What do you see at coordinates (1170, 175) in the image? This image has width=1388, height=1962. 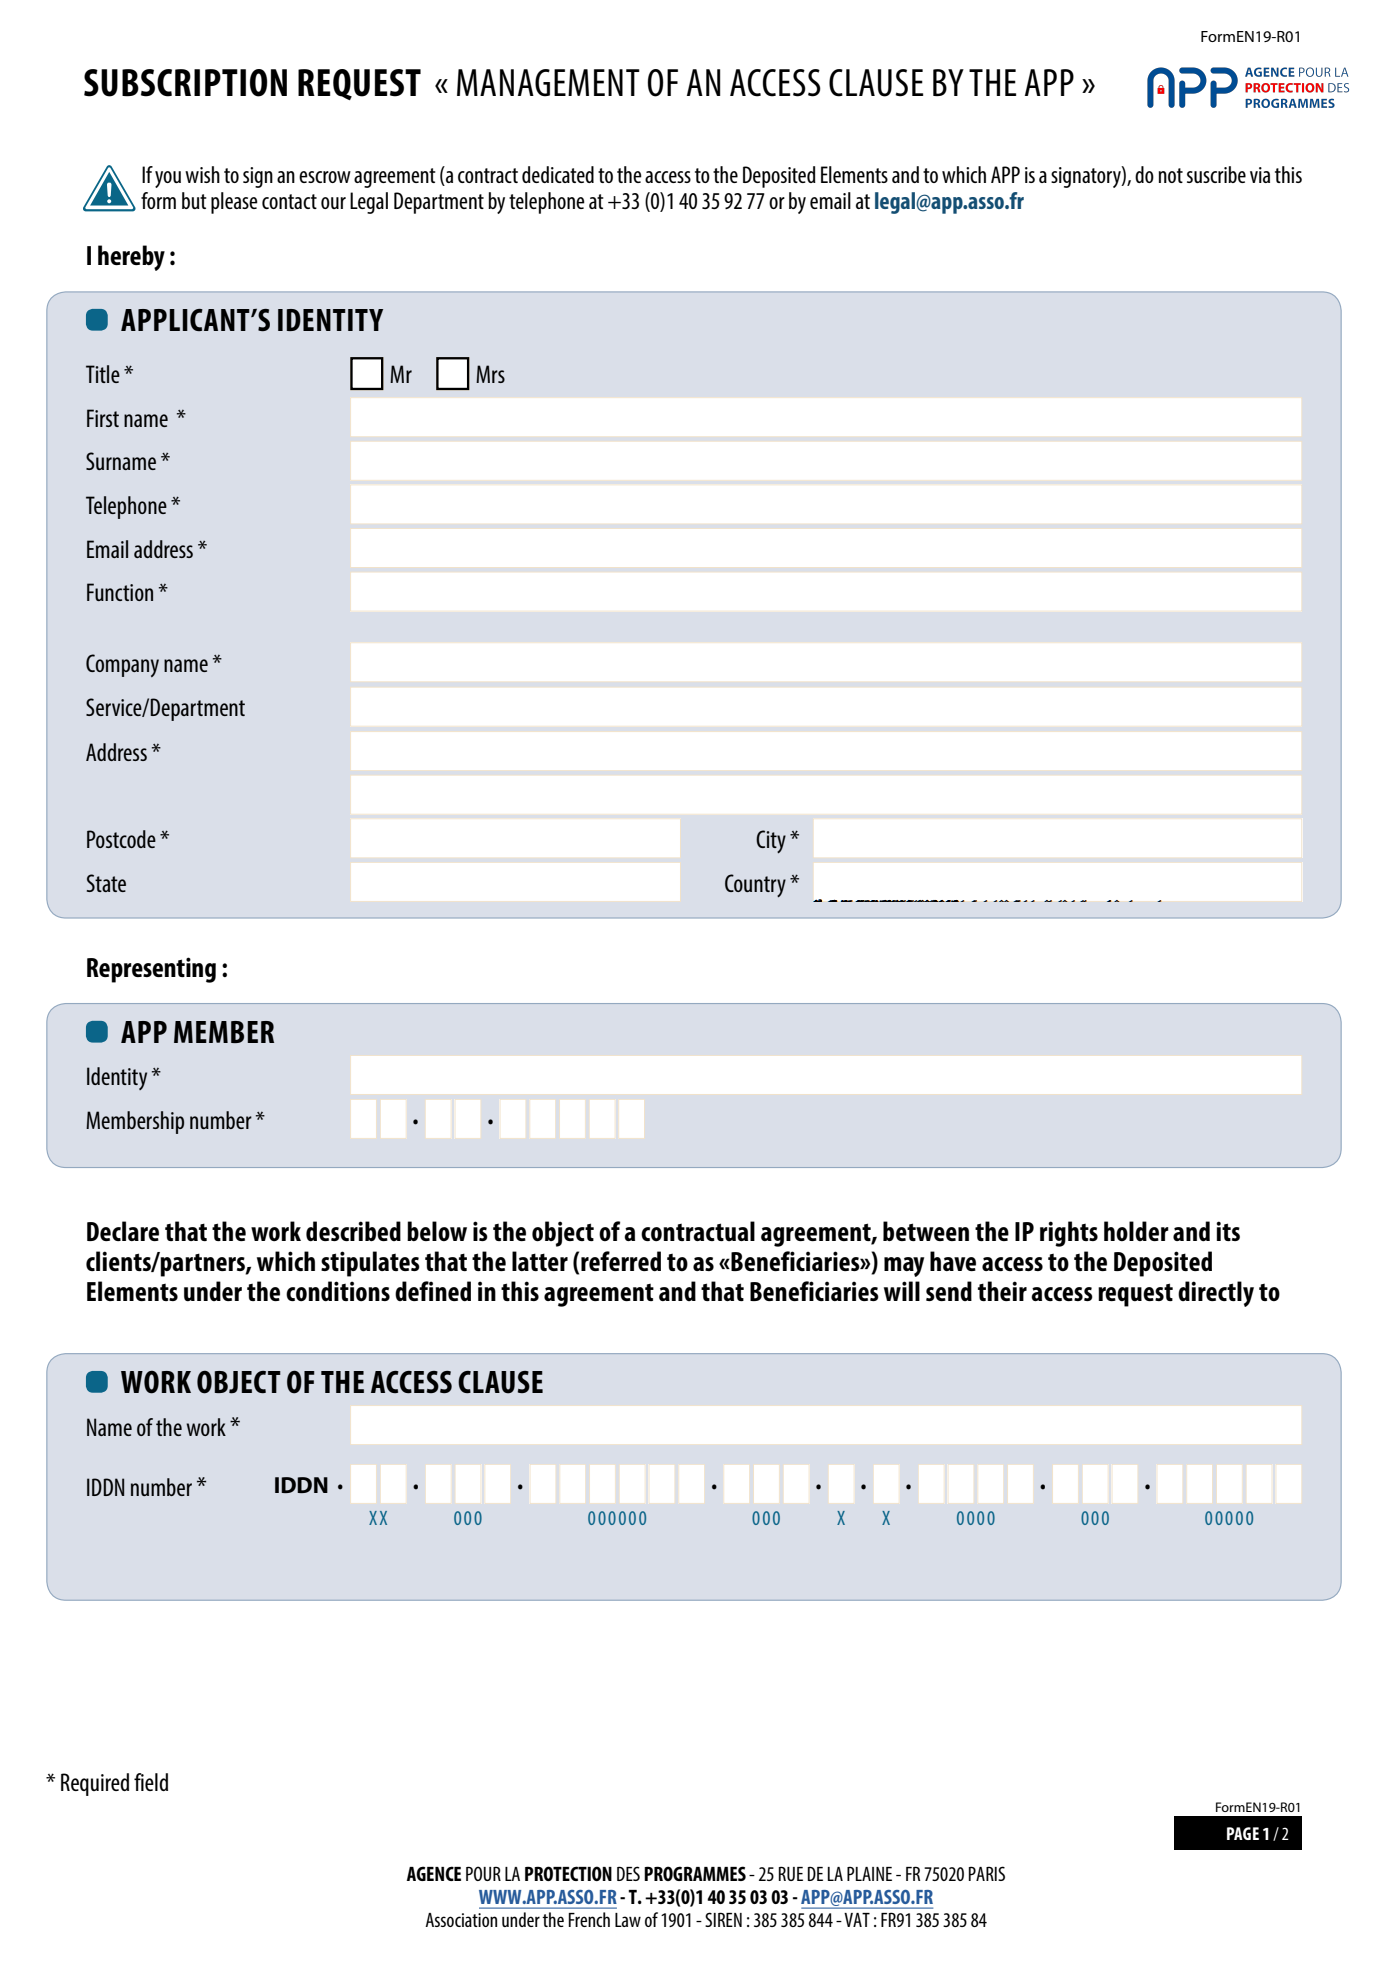 I see `not` at bounding box center [1170, 175].
